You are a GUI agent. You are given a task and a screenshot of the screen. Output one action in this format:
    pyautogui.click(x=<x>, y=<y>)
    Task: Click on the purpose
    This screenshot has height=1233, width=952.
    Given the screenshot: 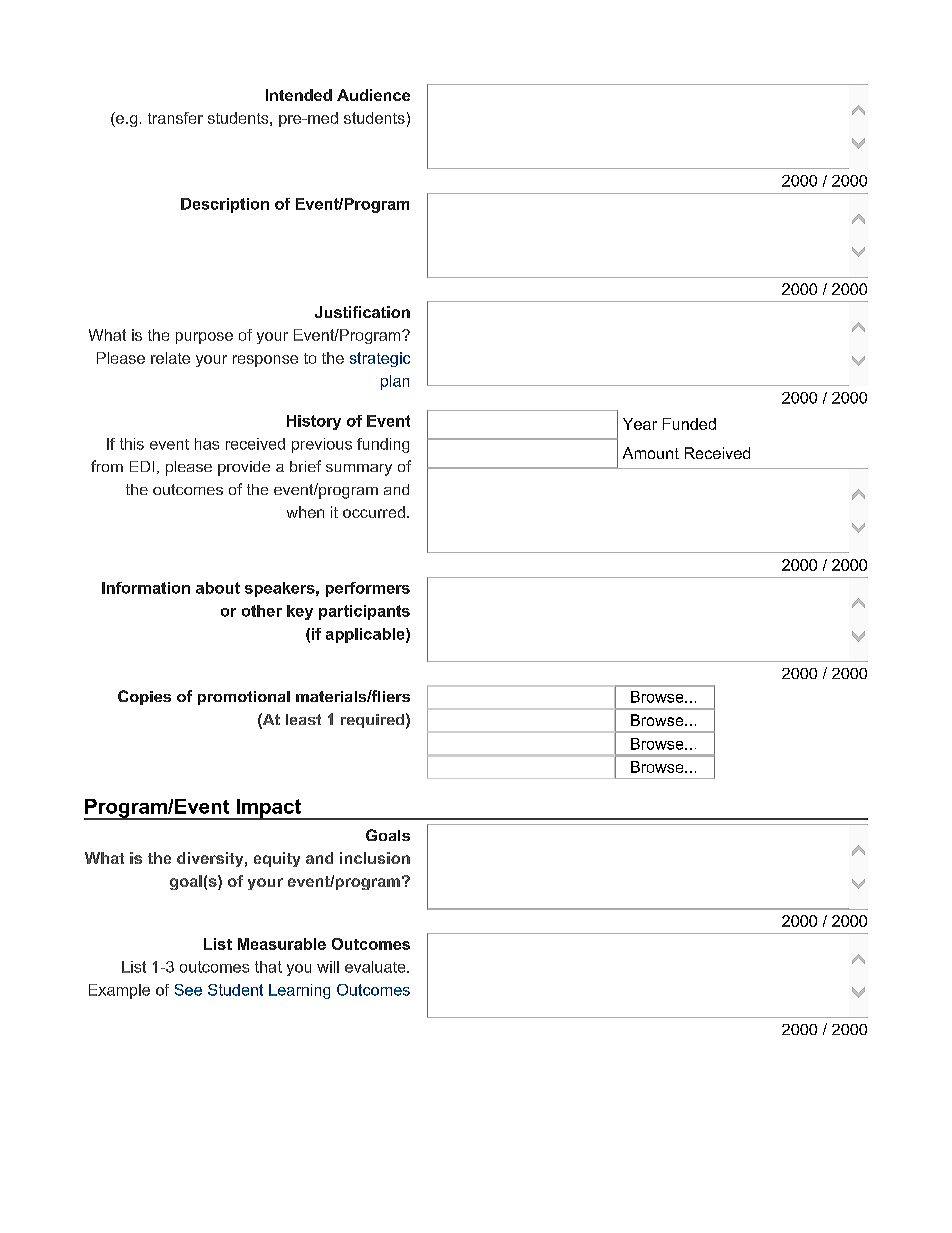 What is the action you would take?
    pyautogui.click(x=204, y=338)
